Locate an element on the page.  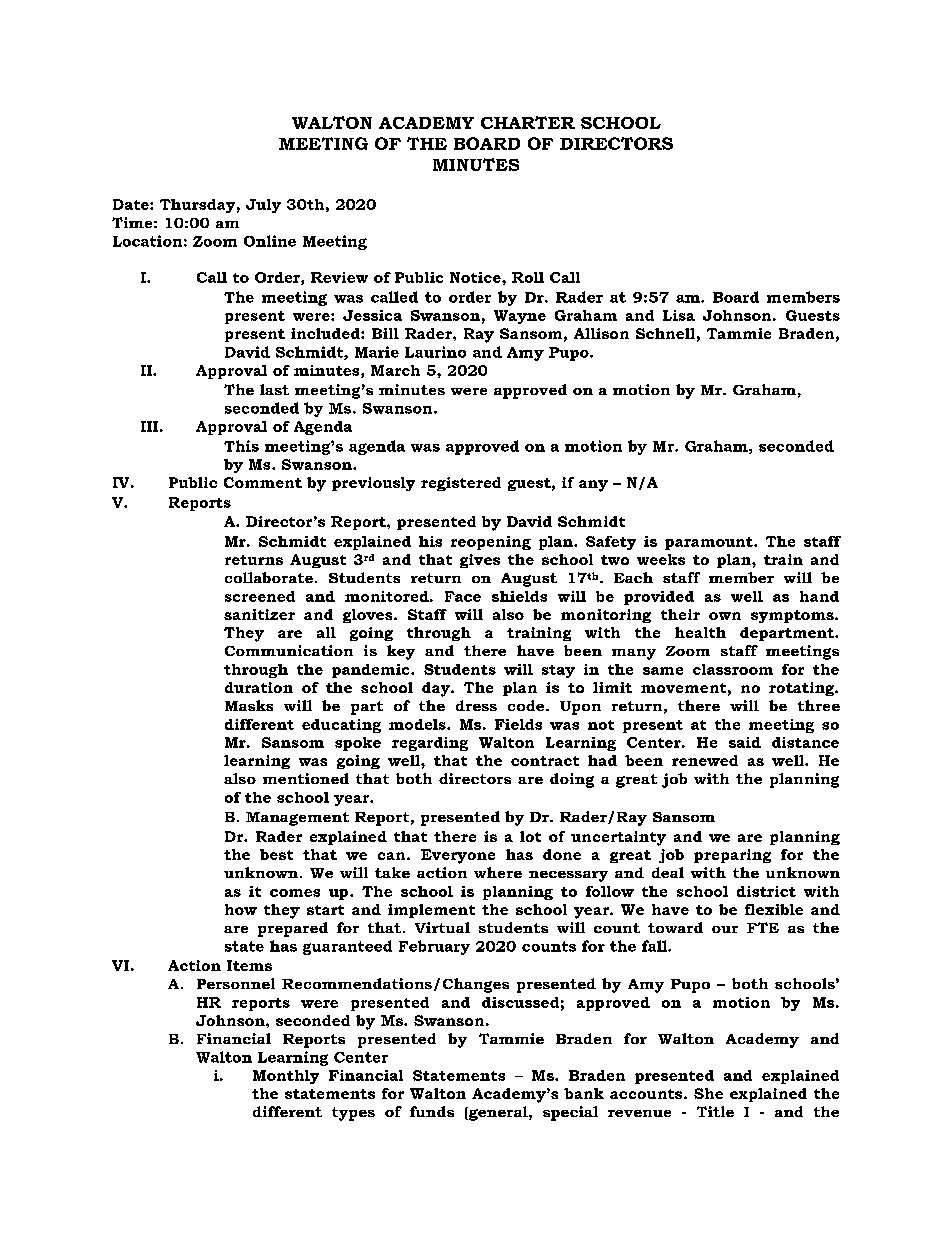
CHARTER is located at coordinates (528, 122).
